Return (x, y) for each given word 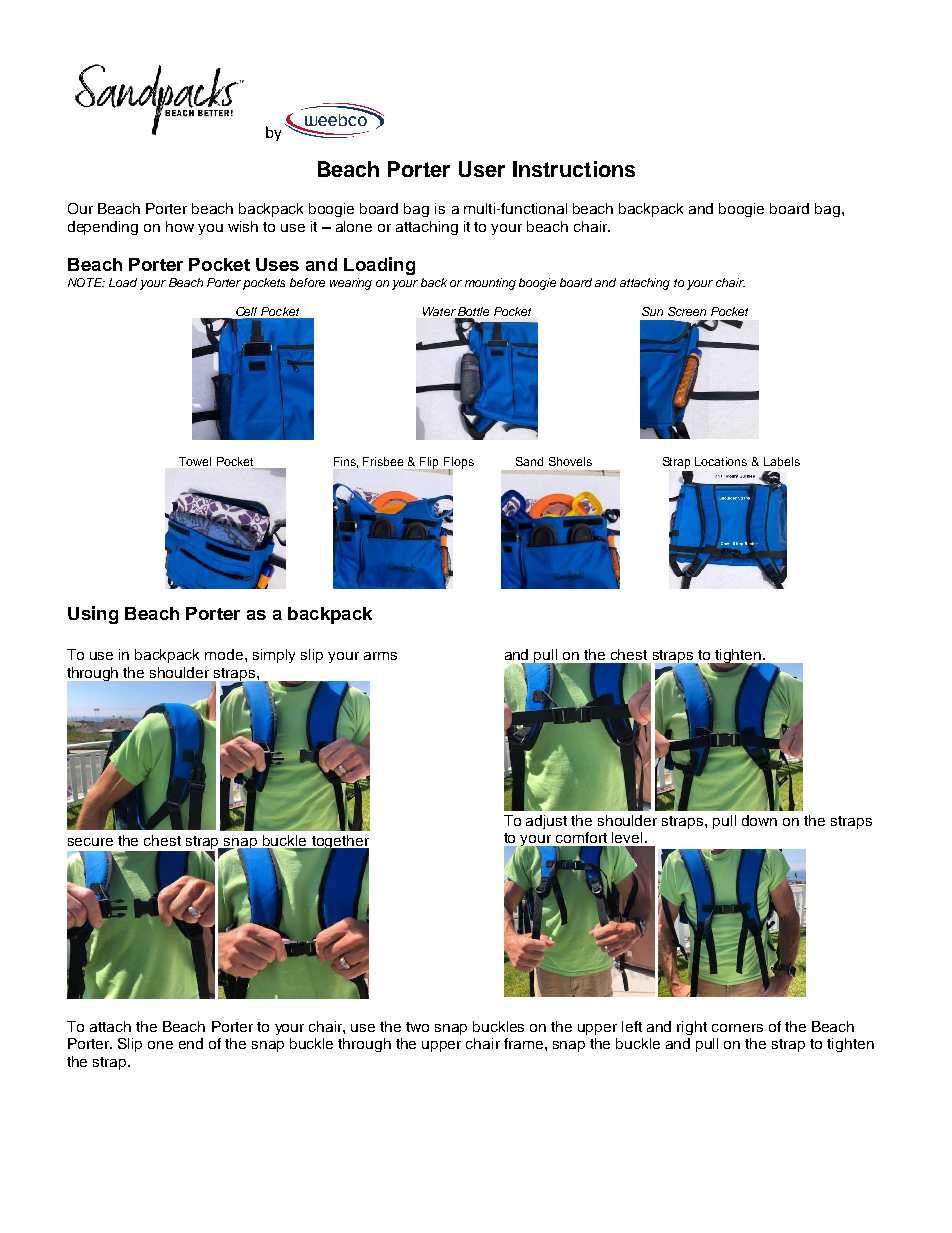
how (180, 226)
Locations (721, 461)
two (417, 1027)
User (482, 169)
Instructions (574, 169)
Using (93, 615)
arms (380, 656)
